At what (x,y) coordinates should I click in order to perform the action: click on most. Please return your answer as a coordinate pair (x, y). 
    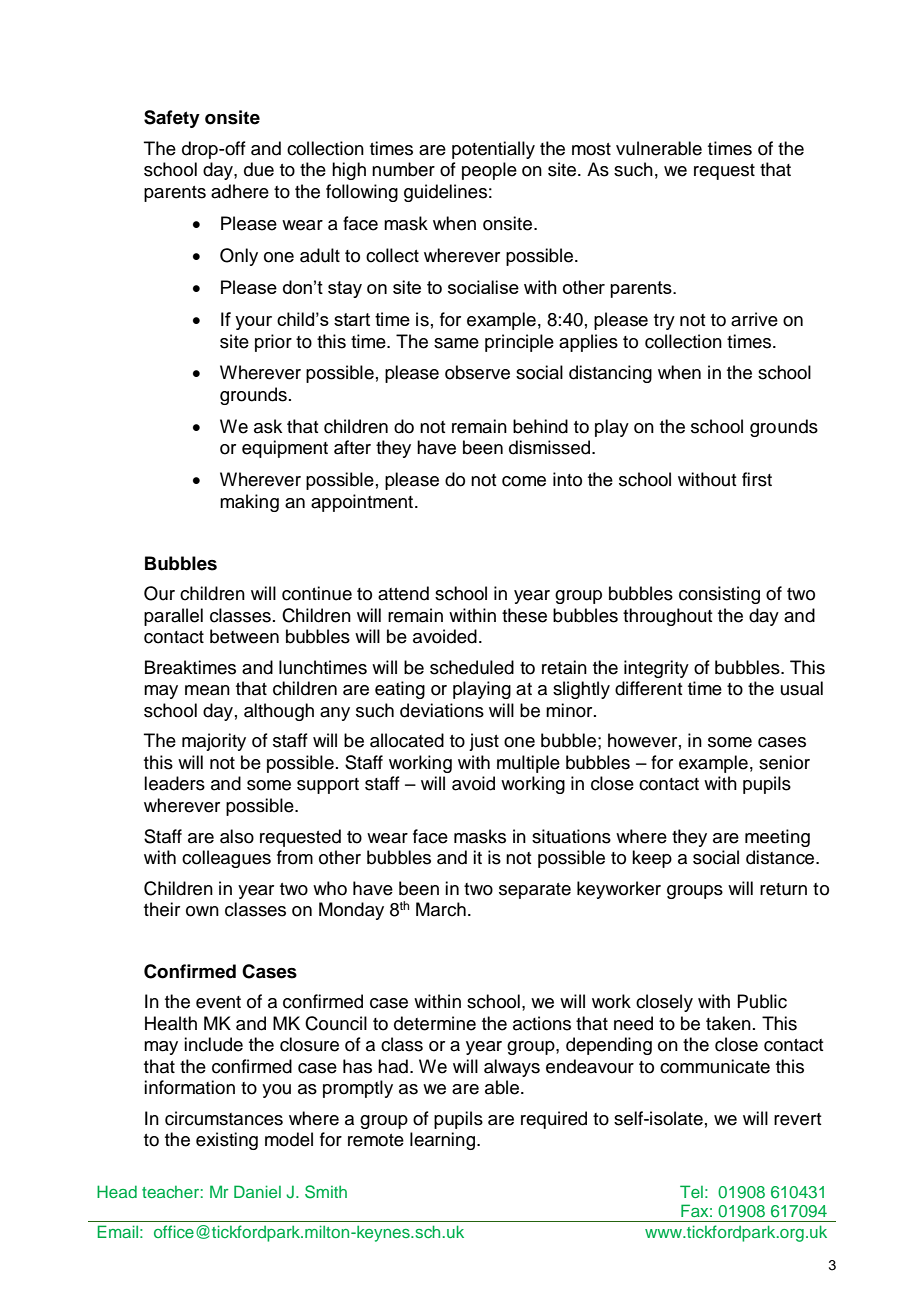
    Looking at the image, I should click on (591, 149).
